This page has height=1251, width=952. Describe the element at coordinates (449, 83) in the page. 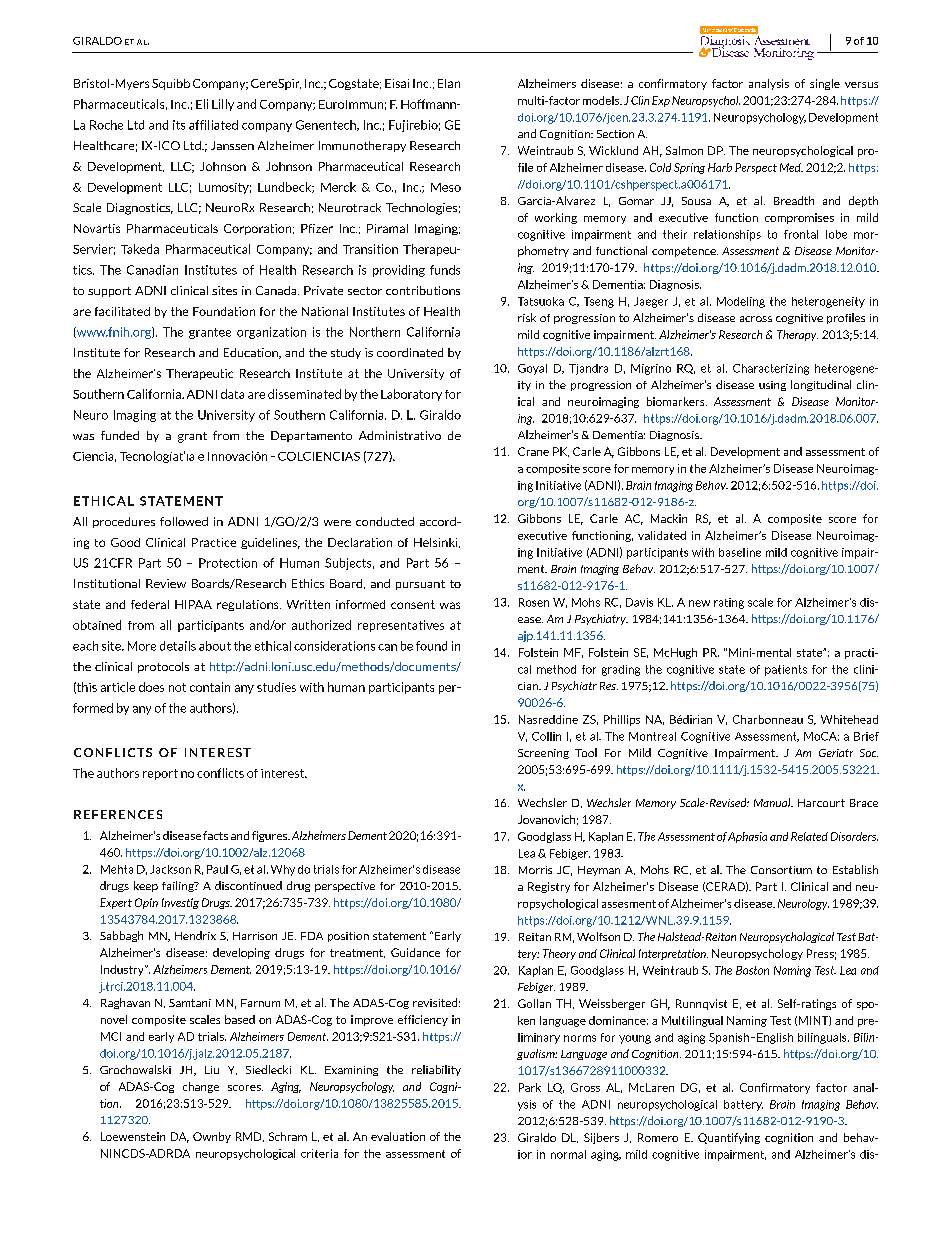

I see `Elan` at that location.
